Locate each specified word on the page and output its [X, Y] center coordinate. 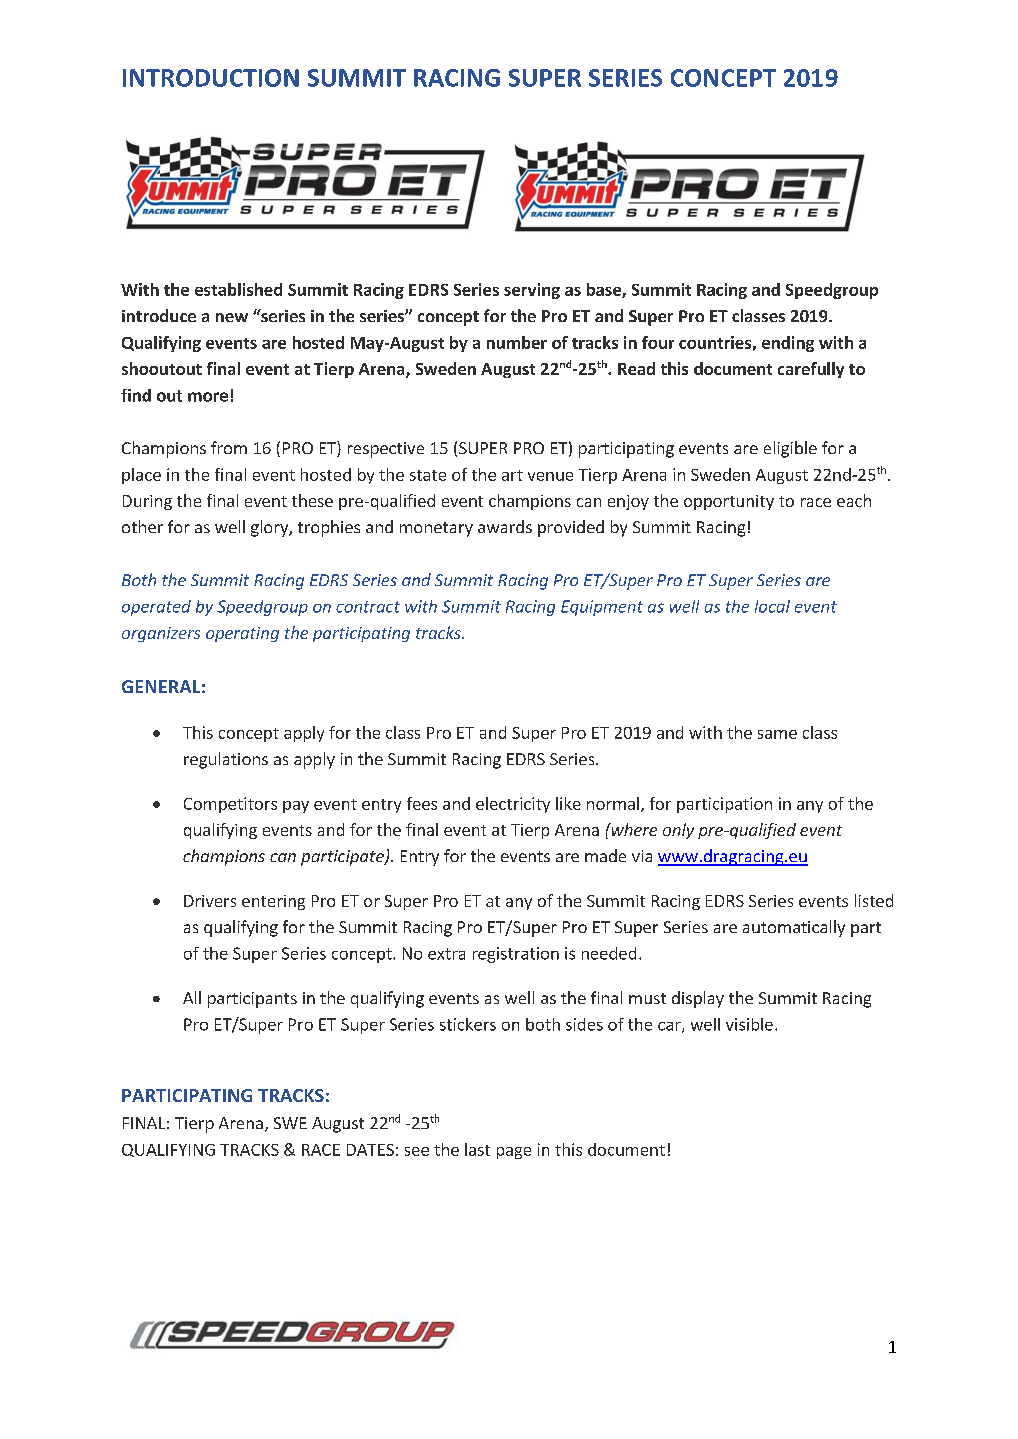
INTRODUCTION [211, 78]
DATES [370, 1150]
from [229, 447]
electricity [513, 805]
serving [532, 291]
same [777, 734]
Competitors [230, 805]
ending [788, 344]
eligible [790, 449]
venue [550, 476]
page [514, 1153]
